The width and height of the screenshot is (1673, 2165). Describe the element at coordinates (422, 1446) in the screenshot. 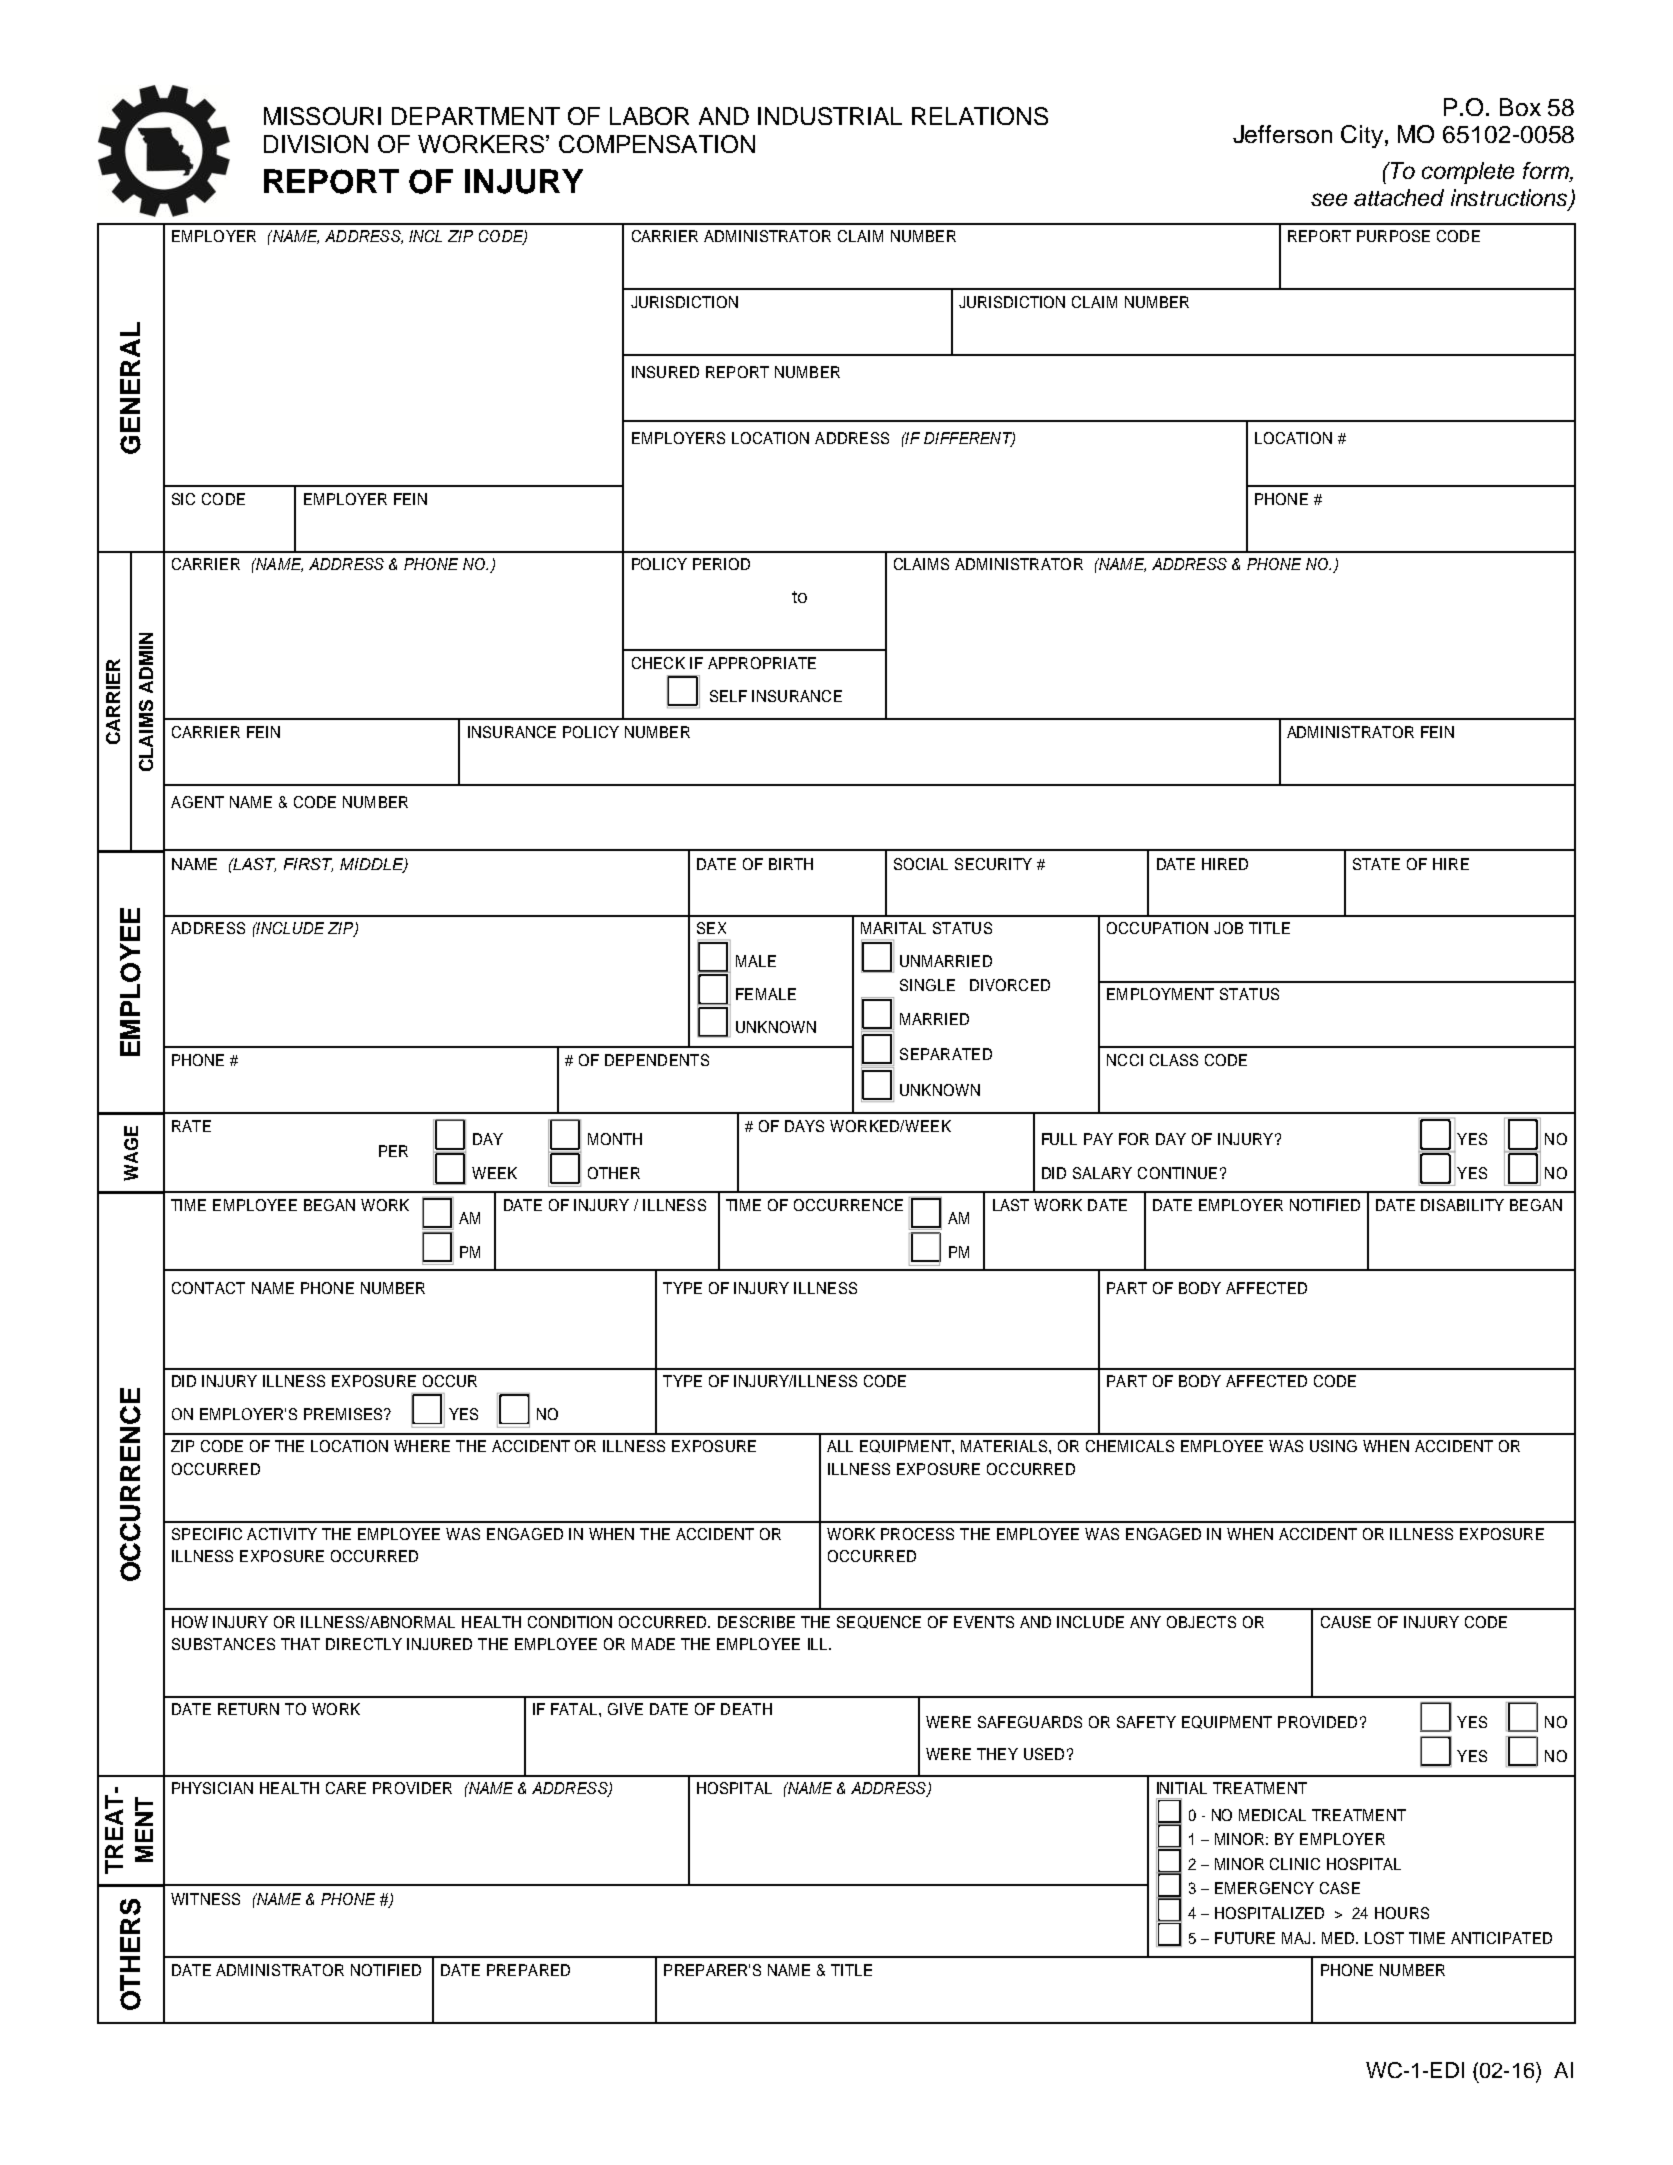

I see `WHERE` at that location.
